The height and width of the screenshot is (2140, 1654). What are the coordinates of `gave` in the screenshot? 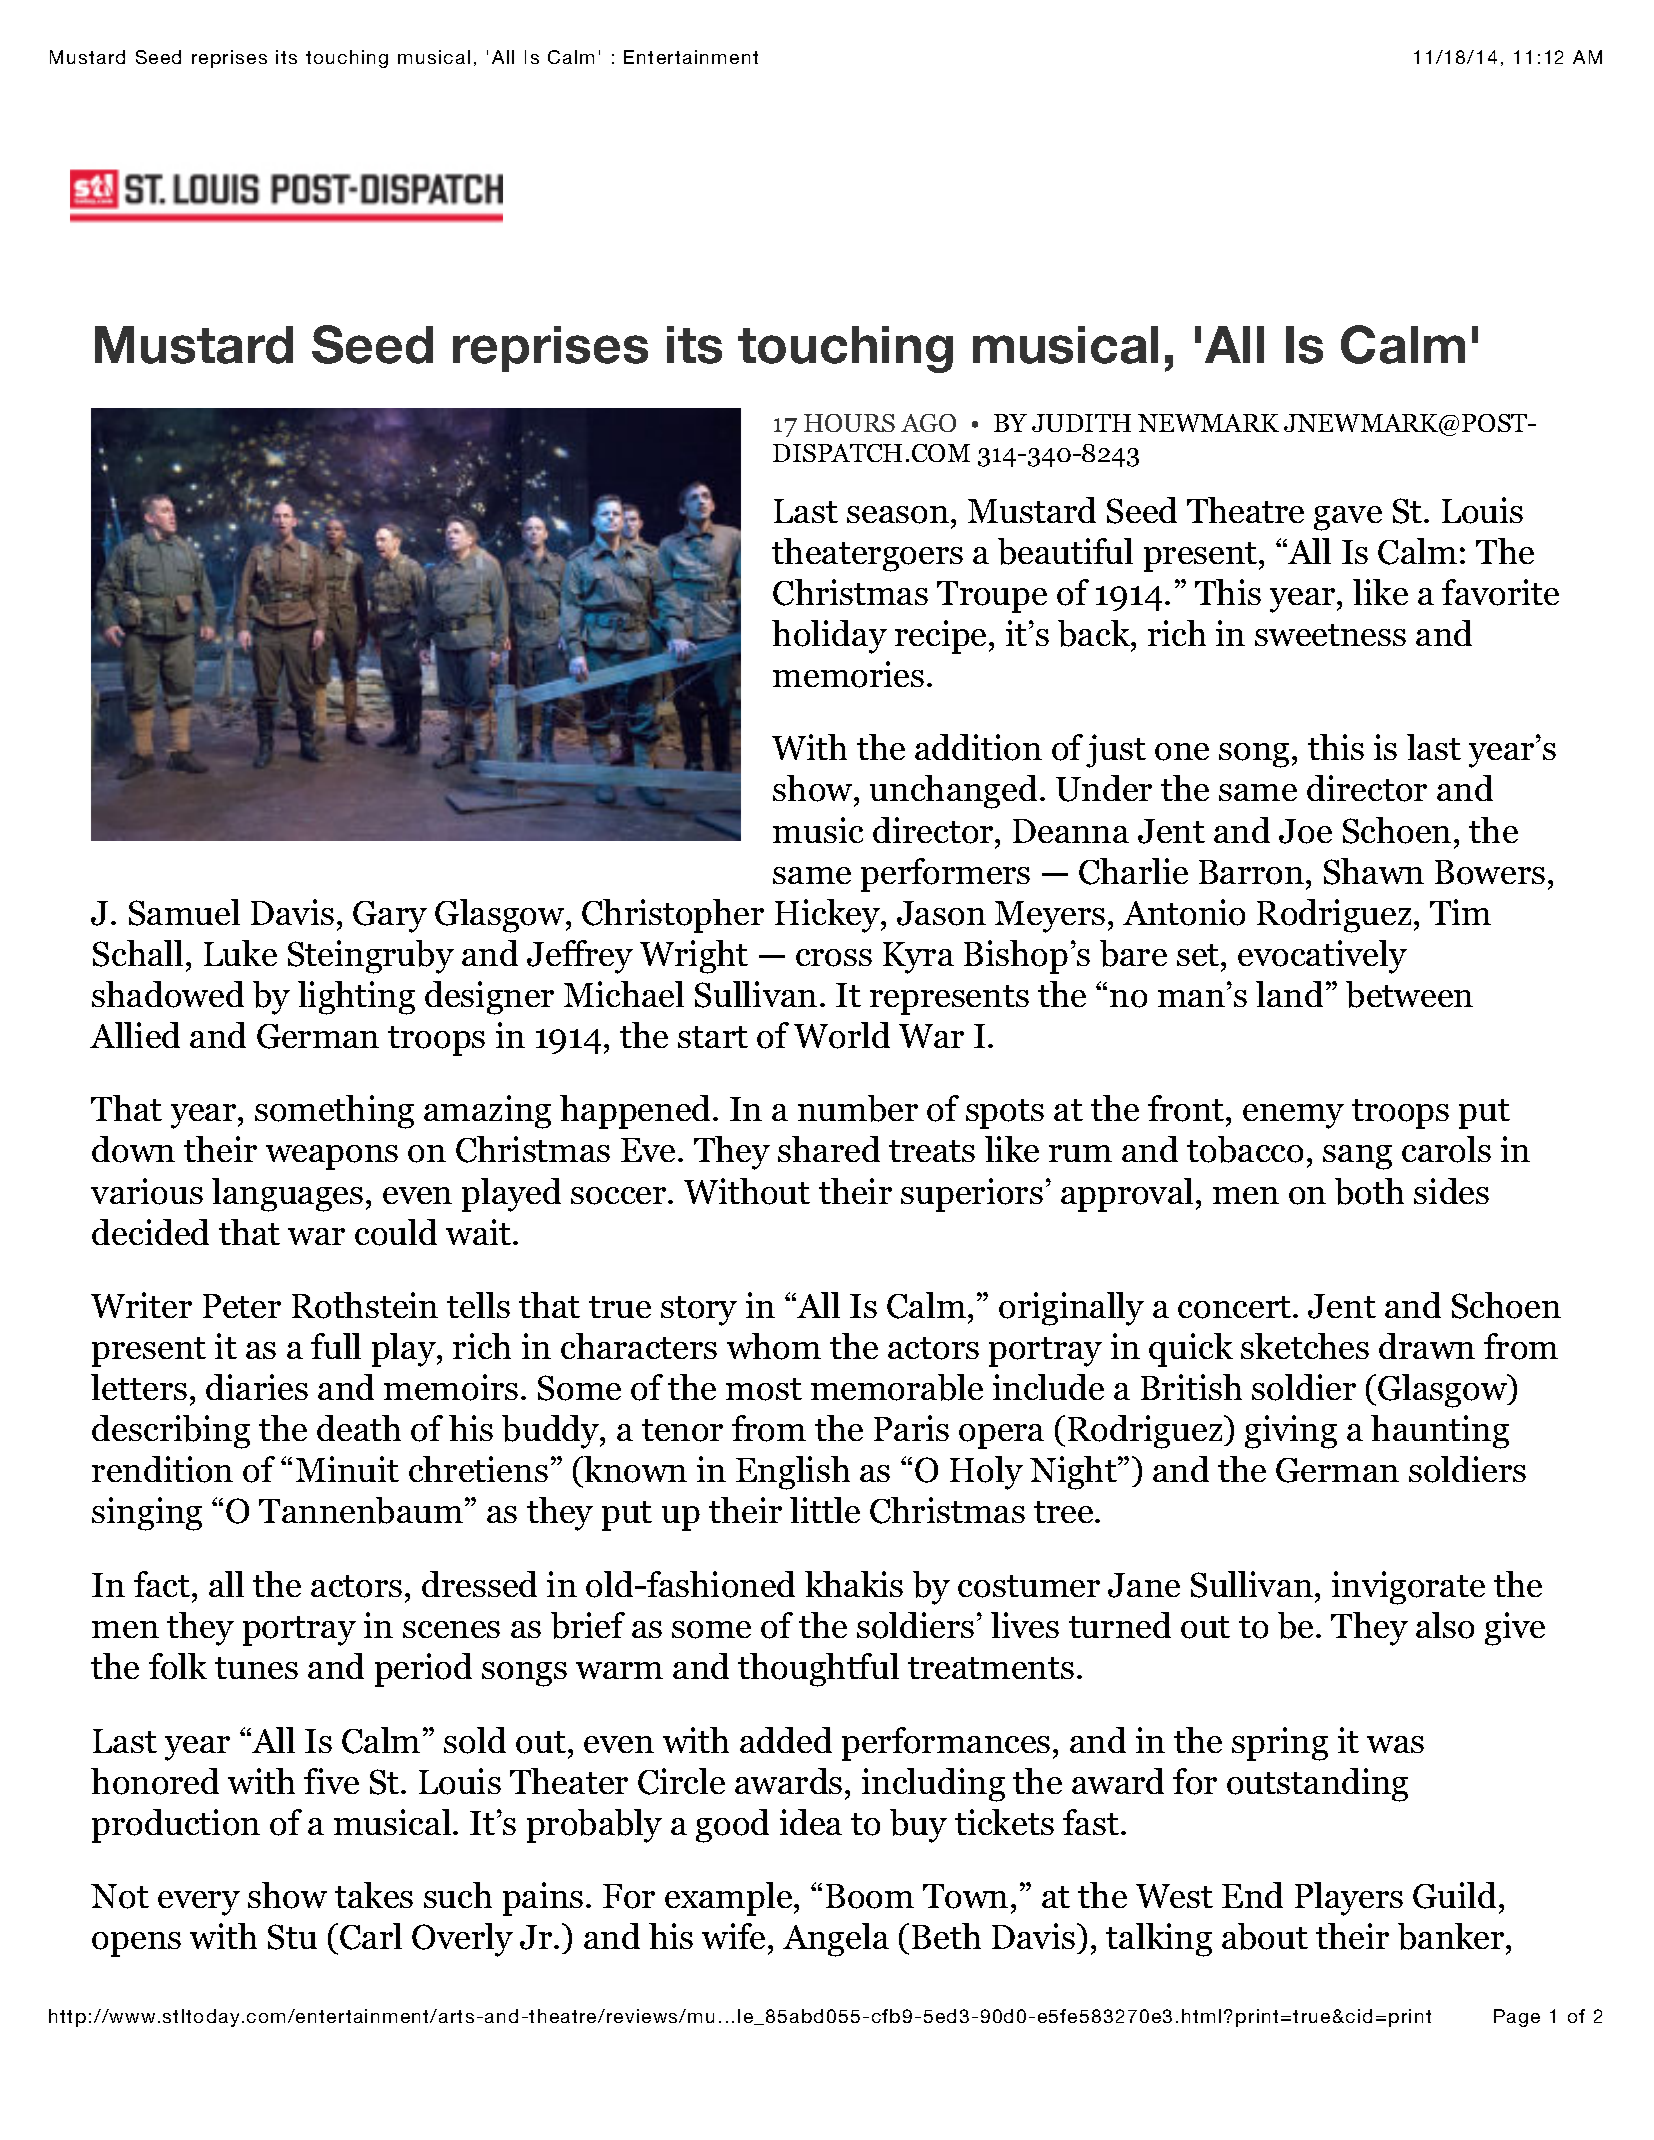 It's located at (1348, 518).
